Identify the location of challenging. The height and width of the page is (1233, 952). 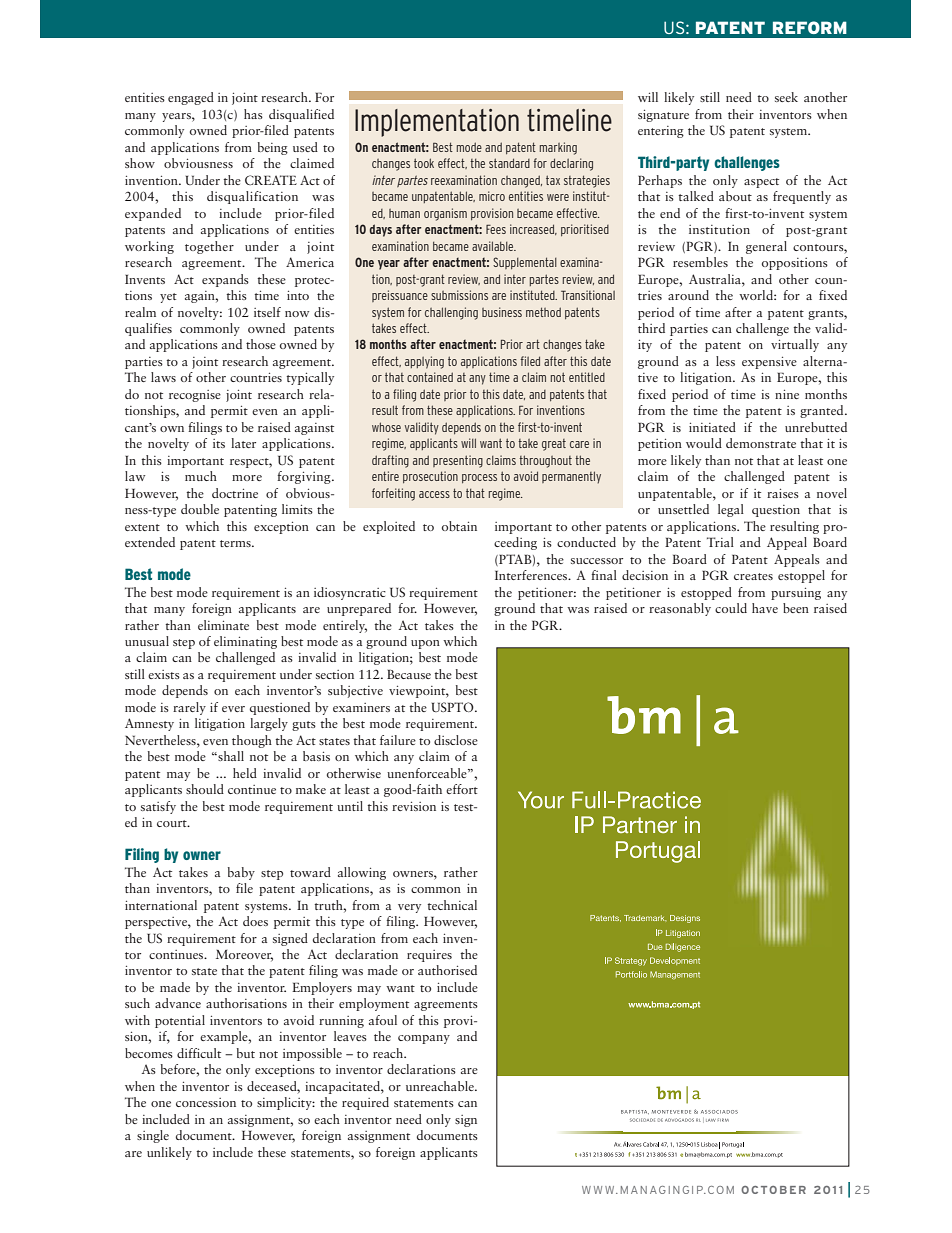
(451, 313).
